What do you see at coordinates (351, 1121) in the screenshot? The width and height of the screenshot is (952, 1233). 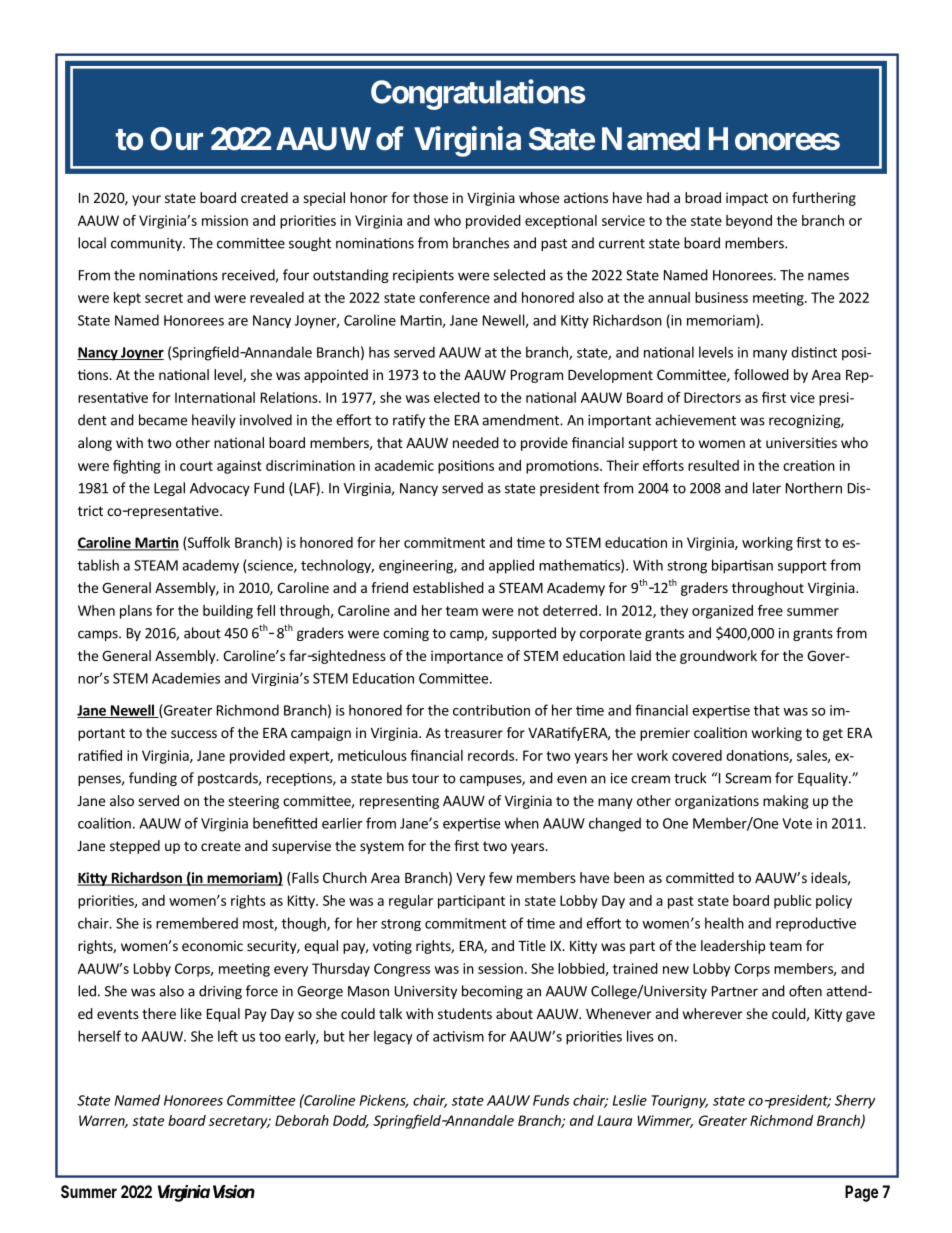 I see `Dodd` at bounding box center [351, 1121].
